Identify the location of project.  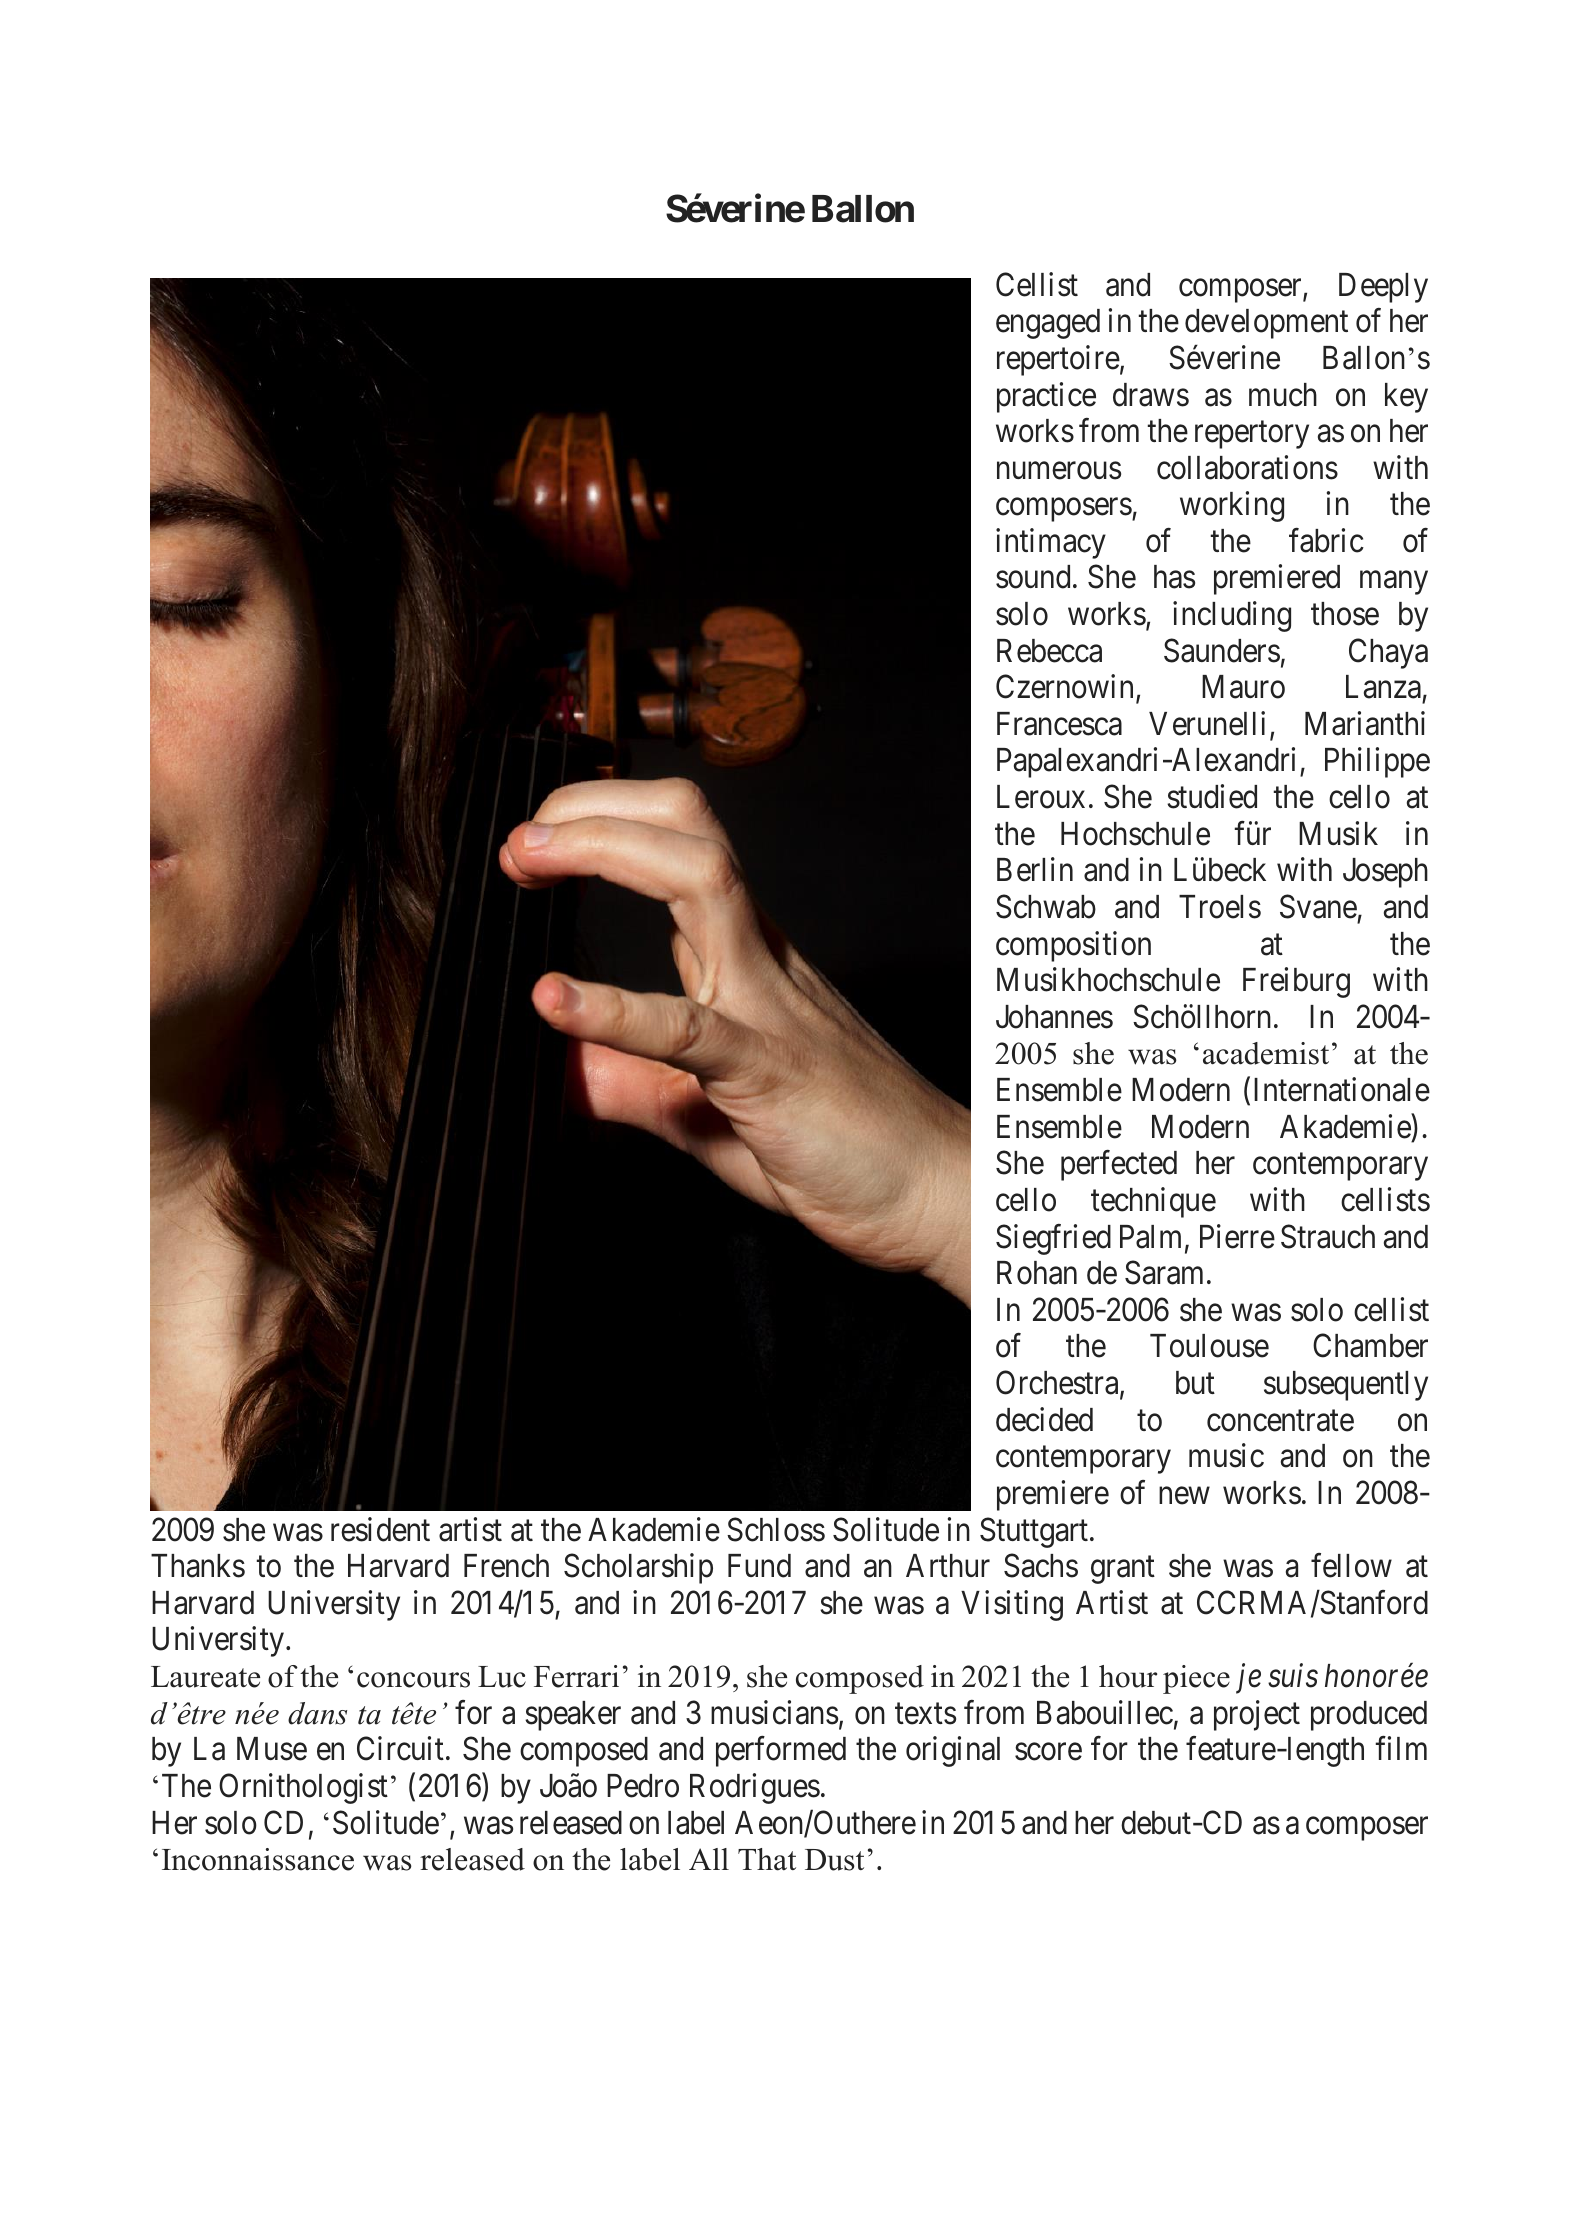
(1257, 1715).
